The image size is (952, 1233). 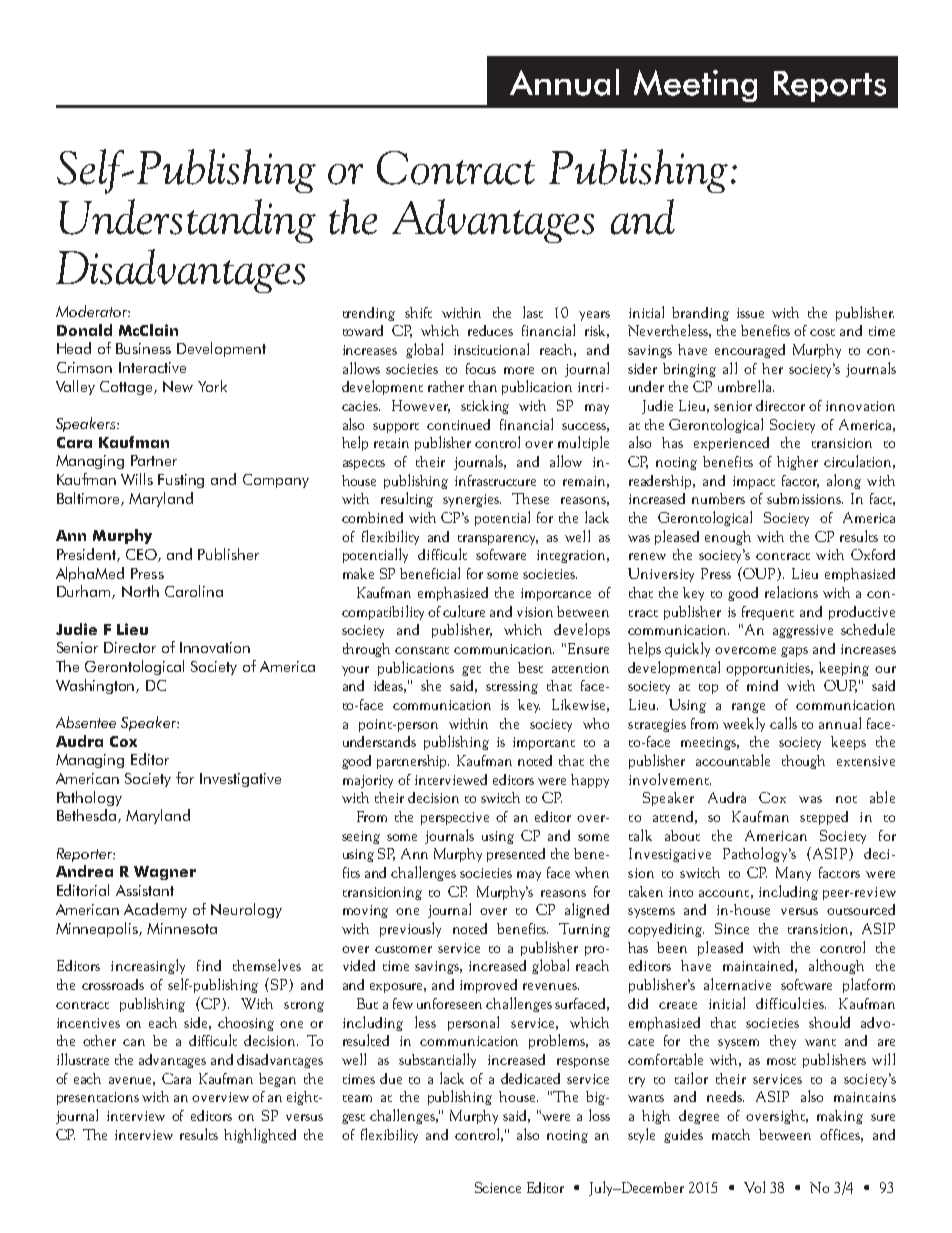 I want to click on Reports, so click(x=830, y=86).
